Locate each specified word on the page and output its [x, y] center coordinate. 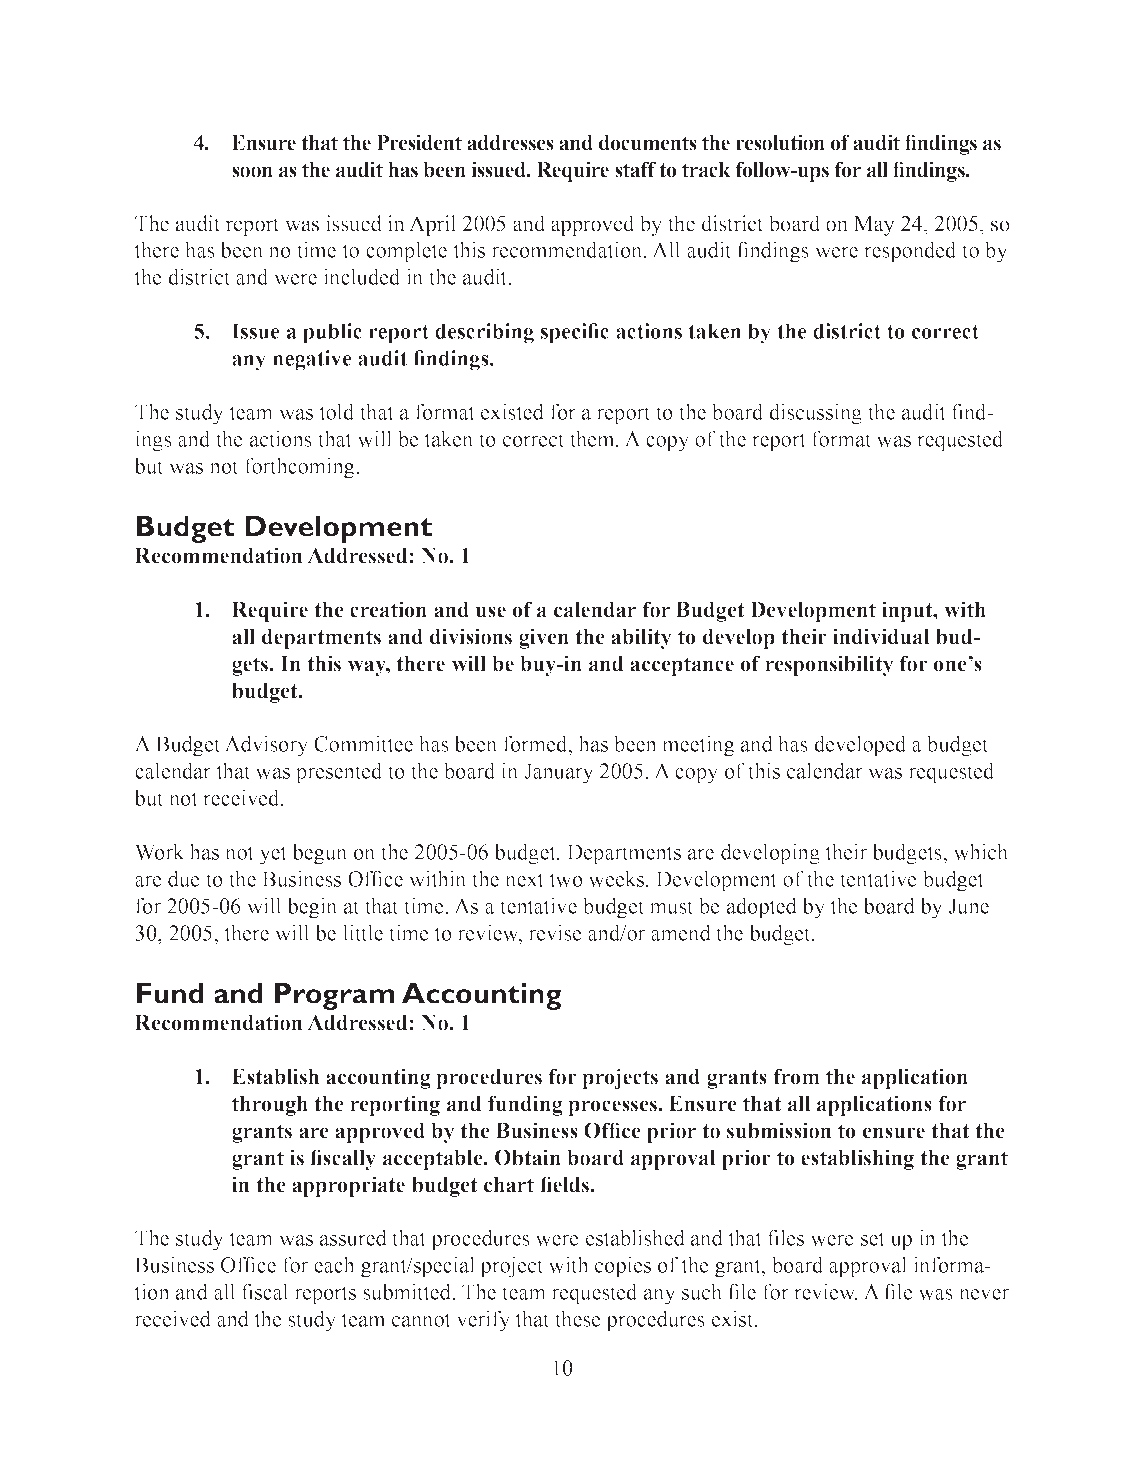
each [334, 1264]
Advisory [266, 746]
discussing [815, 414]
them [593, 438]
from [796, 1076]
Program [335, 996]
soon [252, 172]
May [874, 226]
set [873, 1239]
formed [536, 743]
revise [555, 932]
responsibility [829, 665]
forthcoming [301, 468]
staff [635, 169]
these [578, 1318]
